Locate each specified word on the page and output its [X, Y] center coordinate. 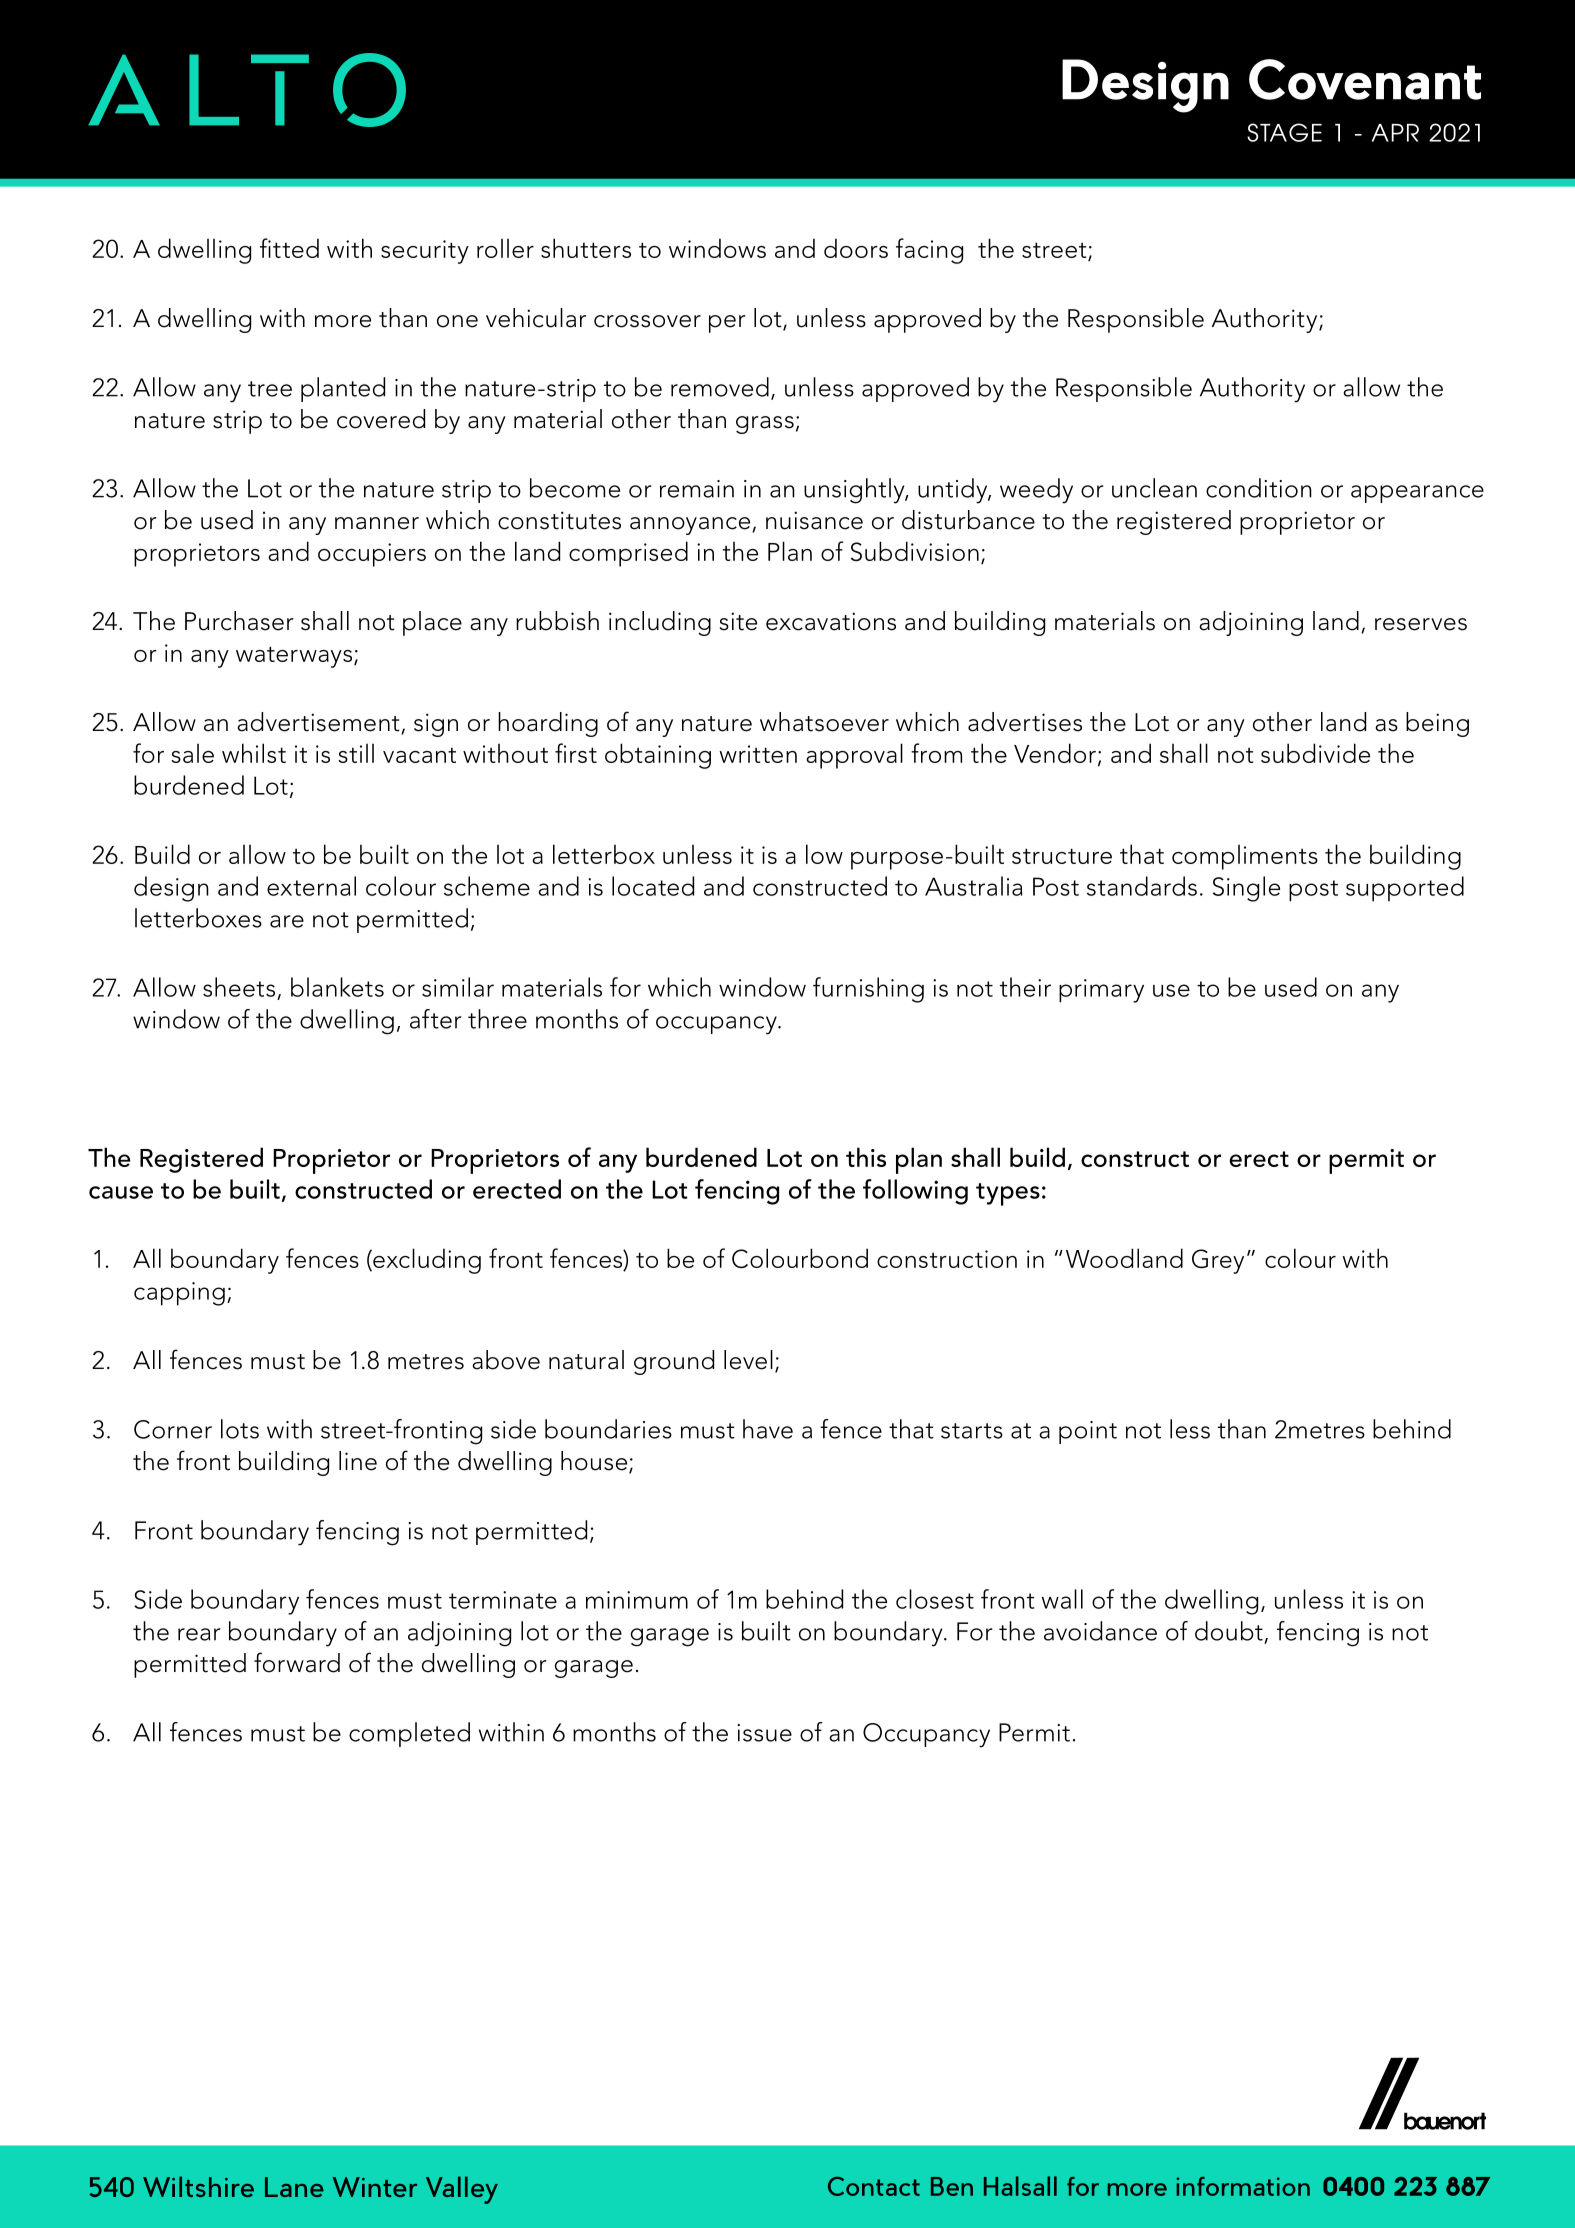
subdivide [1315, 753]
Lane [294, 2187]
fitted [289, 248]
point [1088, 1432]
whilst [254, 753]
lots [240, 1429]
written [758, 754]
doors [856, 248]
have [768, 1429]
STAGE [1284, 132]
